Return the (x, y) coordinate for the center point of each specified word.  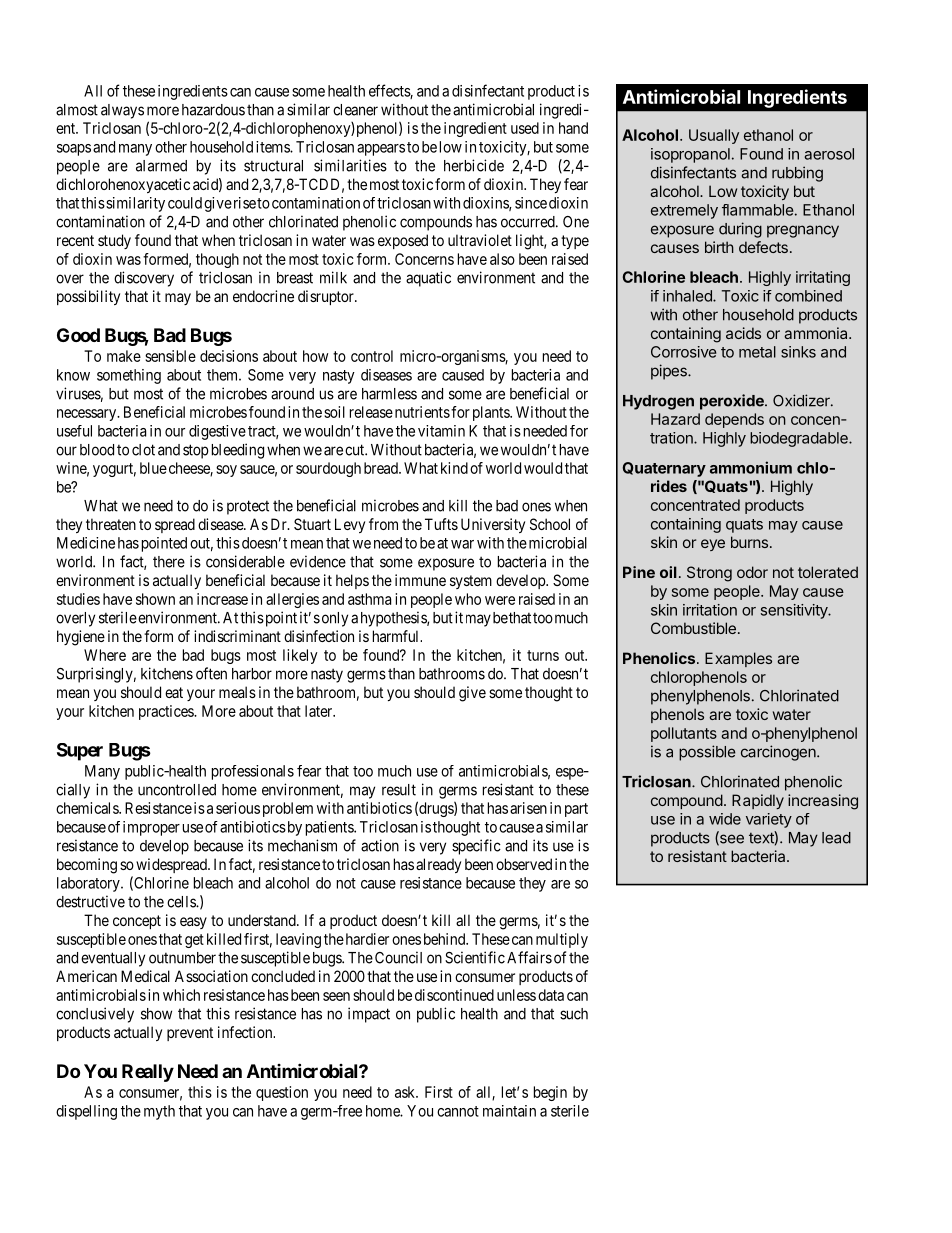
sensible (170, 356)
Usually (714, 136)
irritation (710, 610)
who (468, 599)
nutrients (422, 412)
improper (151, 828)
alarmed (161, 166)
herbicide (474, 165)
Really (148, 1073)
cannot (458, 1111)
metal (757, 352)
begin (550, 1093)
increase (222, 599)
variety (769, 820)
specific (476, 847)
